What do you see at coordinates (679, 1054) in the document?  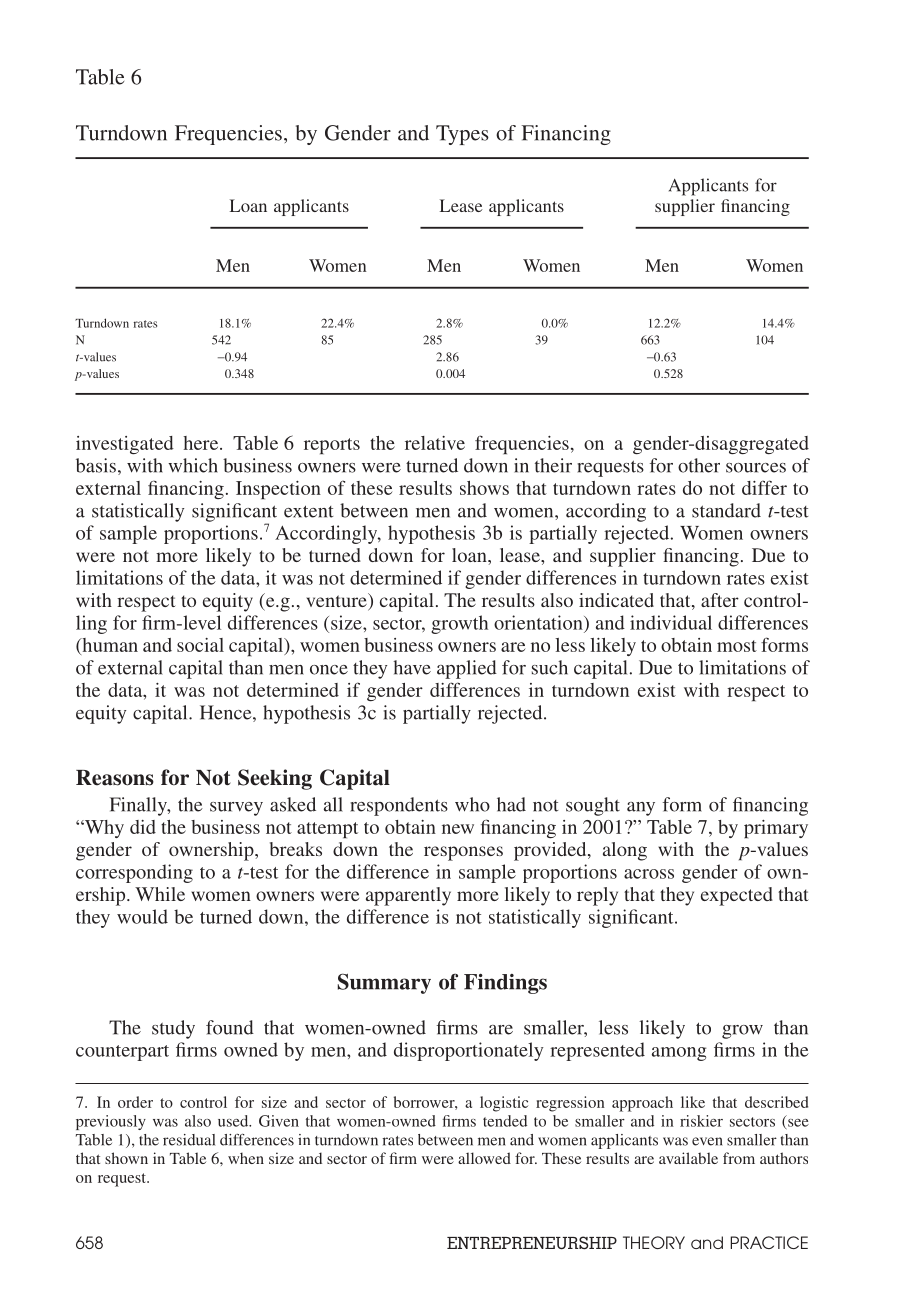 I see `among` at bounding box center [679, 1054].
